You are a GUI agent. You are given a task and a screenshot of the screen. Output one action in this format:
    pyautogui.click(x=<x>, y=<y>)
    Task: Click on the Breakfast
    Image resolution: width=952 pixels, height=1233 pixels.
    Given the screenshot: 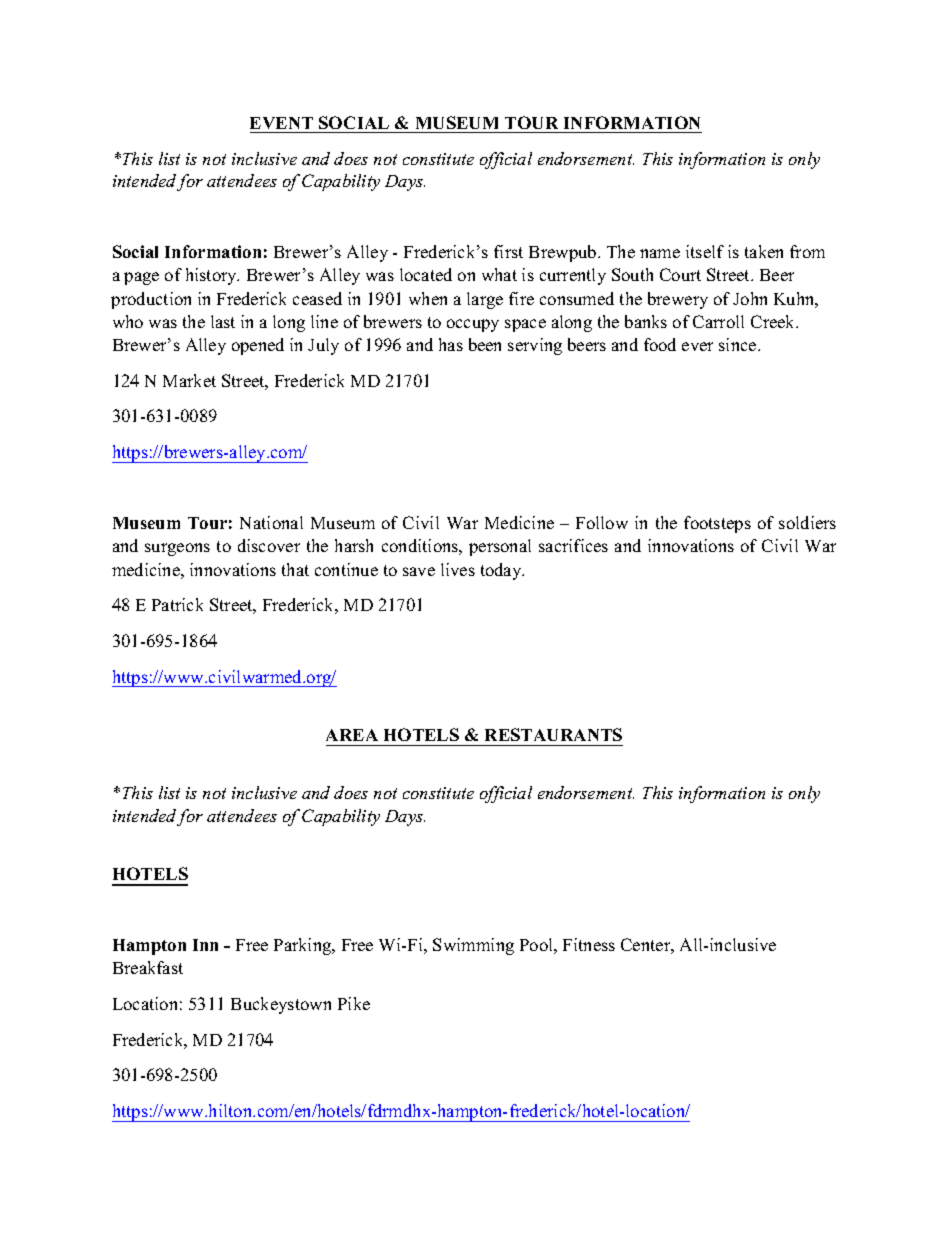 What is the action you would take?
    pyautogui.click(x=148, y=967)
